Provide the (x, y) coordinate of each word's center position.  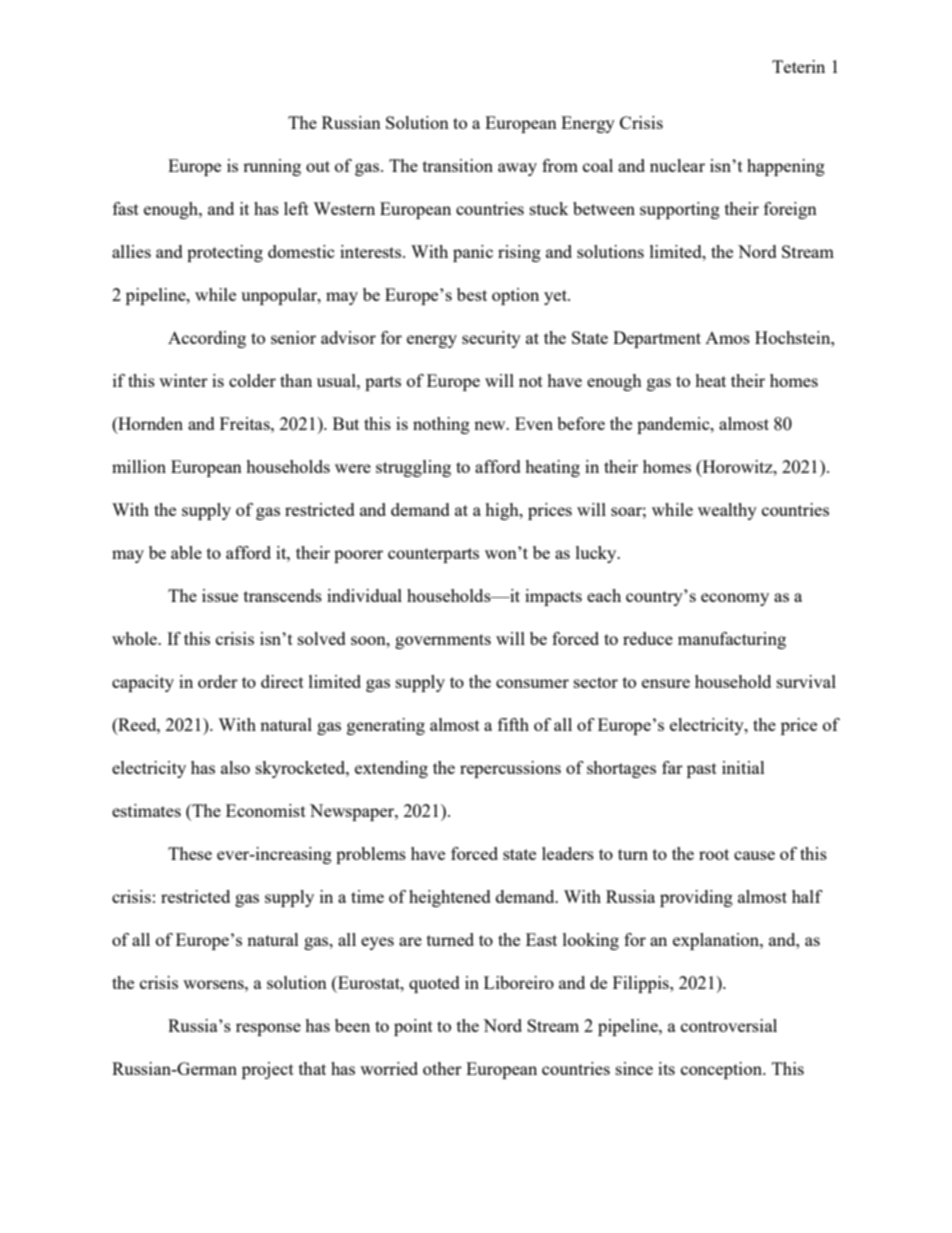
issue (220, 595)
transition (458, 165)
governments (443, 641)
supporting (680, 210)
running (272, 167)
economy (735, 599)
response (268, 1029)
